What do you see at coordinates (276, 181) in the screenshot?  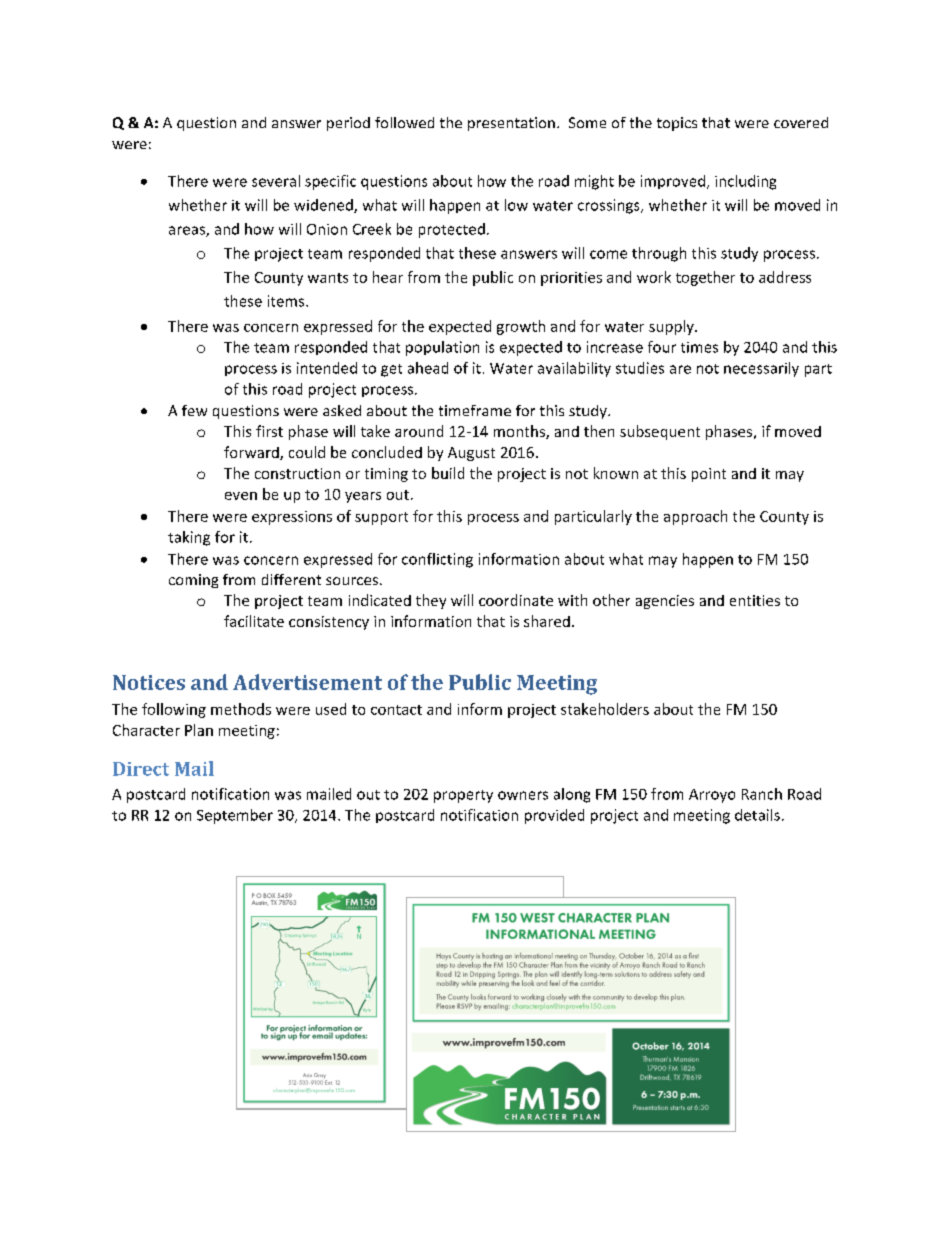 I see `several` at bounding box center [276, 181].
